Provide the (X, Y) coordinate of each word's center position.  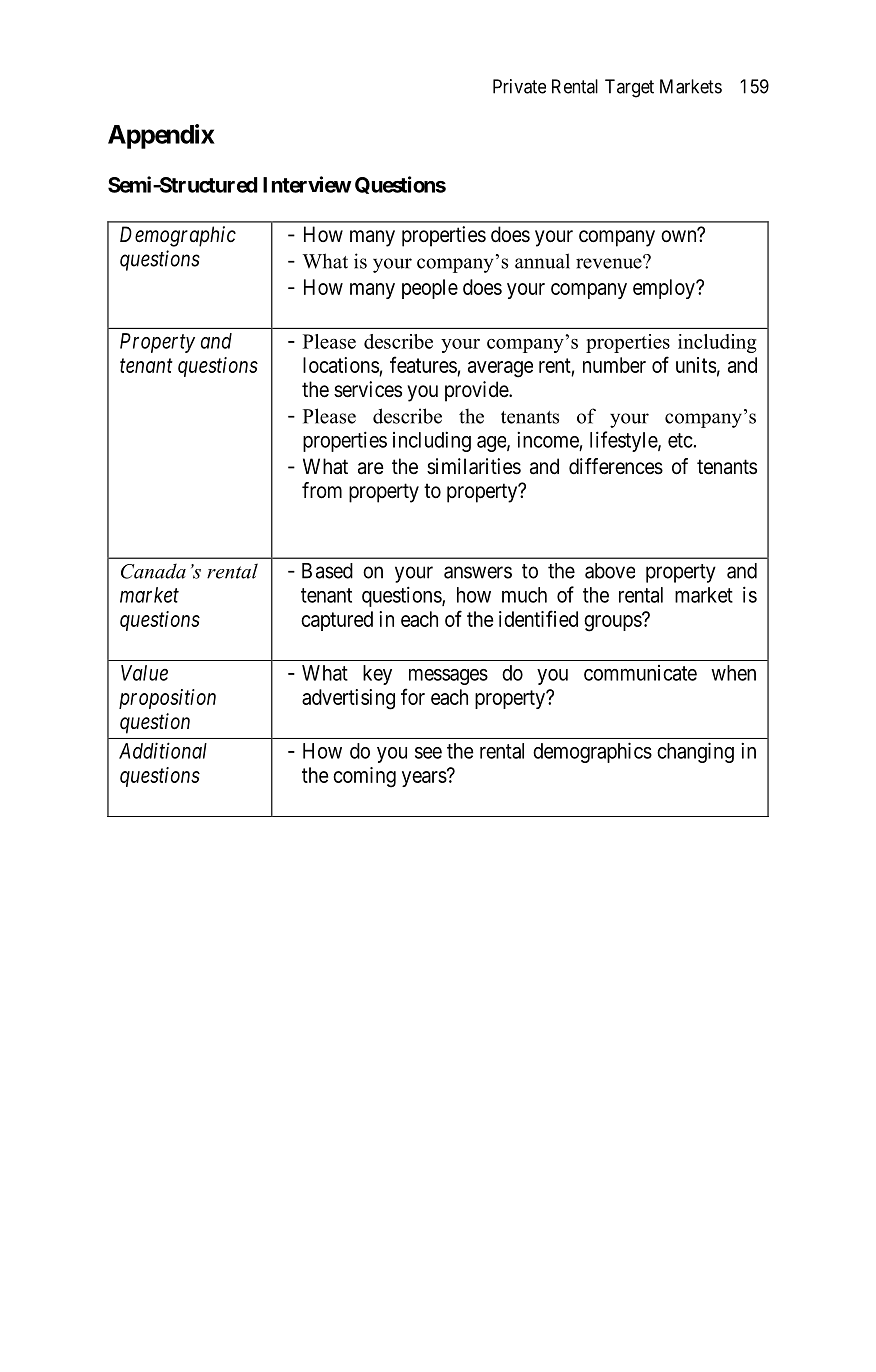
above (610, 571)
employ (665, 289)
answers (478, 572)
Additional (163, 750)
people (430, 289)
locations (341, 365)
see (428, 753)
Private (519, 86)
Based (327, 571)
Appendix (161, 136)
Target (629, 88)
